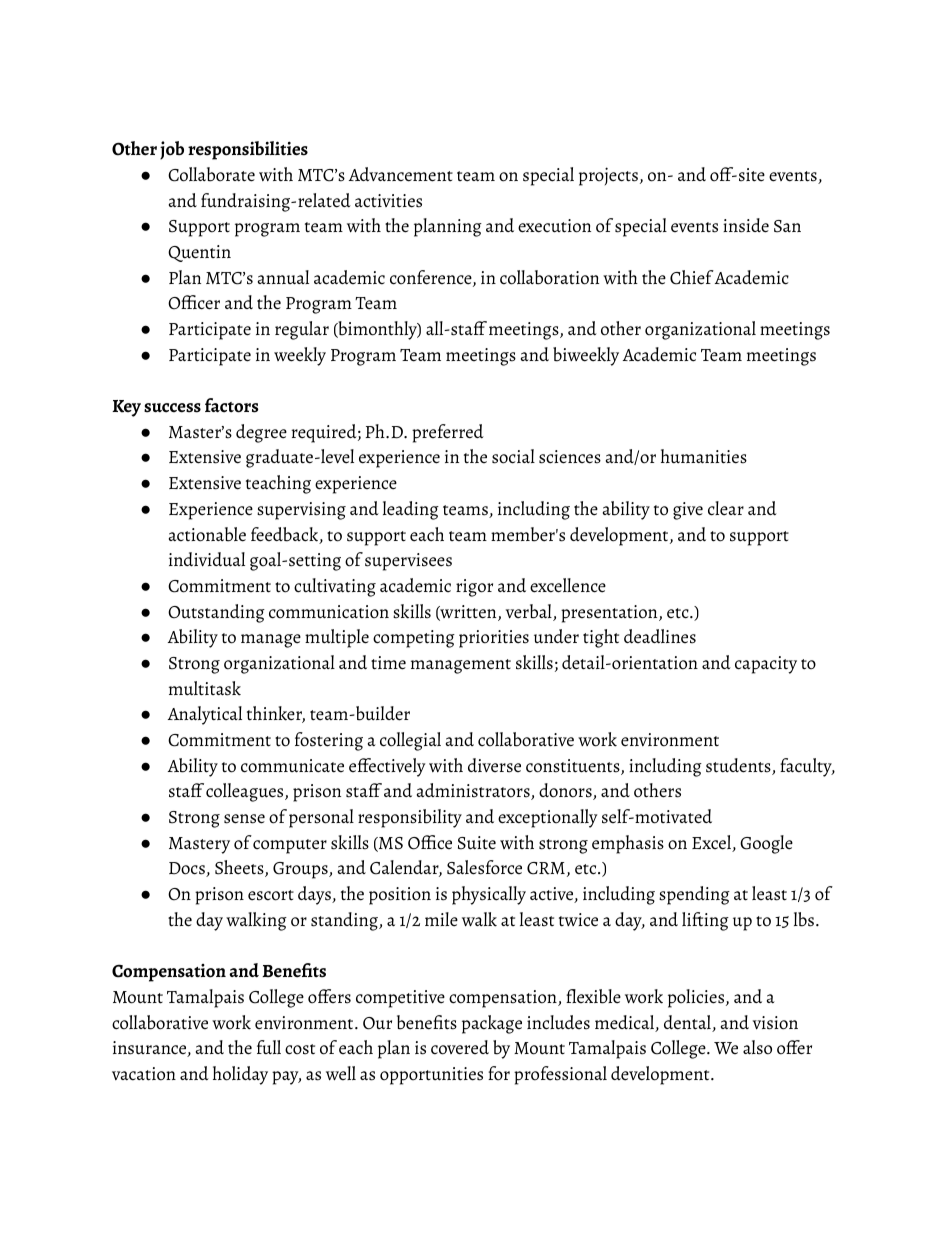  What do you see at coordinates (211, 174) in the screenshot?
I see `Collaborate` at bounding box center [211, 174].
